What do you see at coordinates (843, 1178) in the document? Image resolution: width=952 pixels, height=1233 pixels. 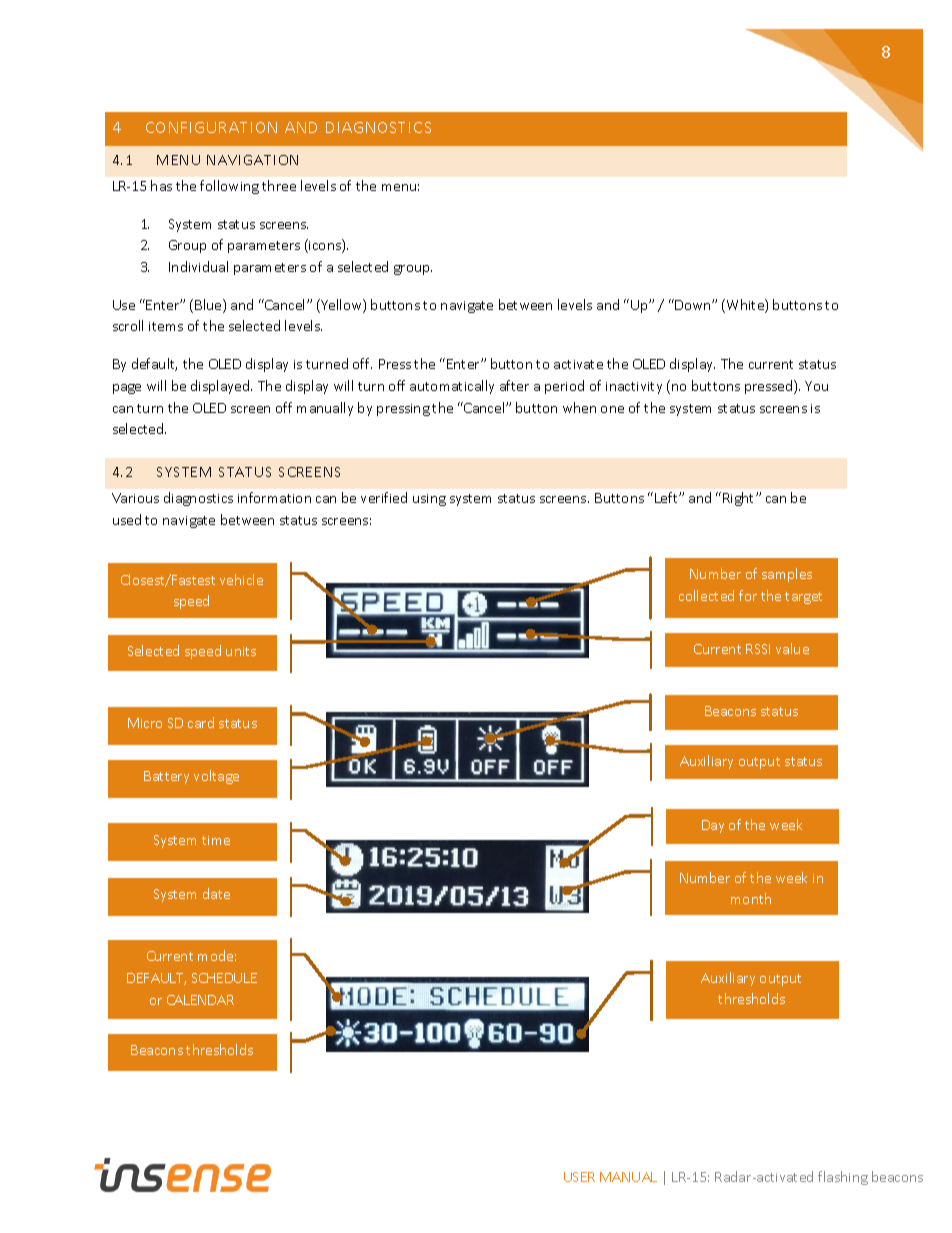 I see `flashing` at bounding box center [843, 1178].
